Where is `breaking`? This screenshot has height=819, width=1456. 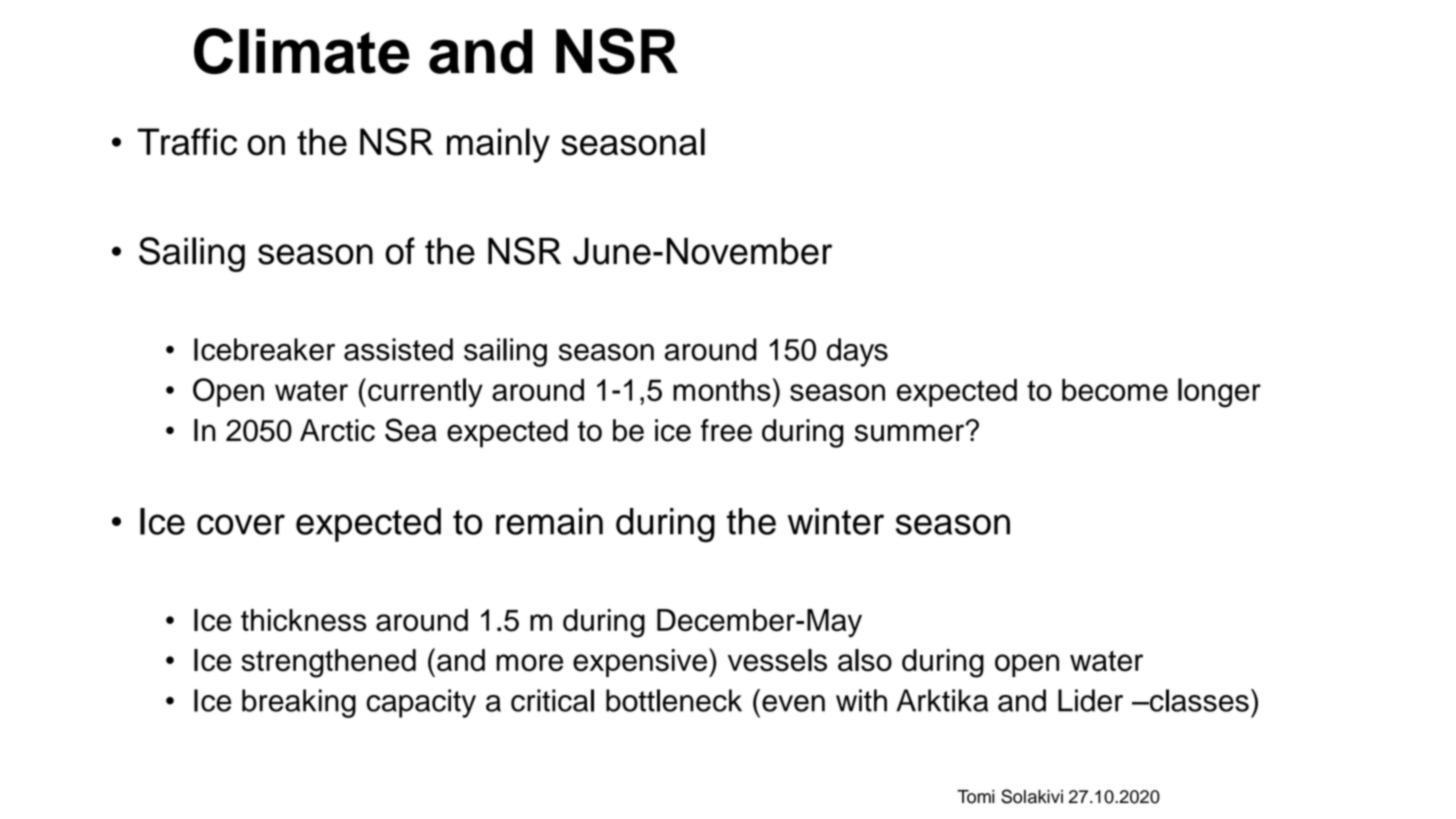
breaking is located at coordinates (299, 703).
